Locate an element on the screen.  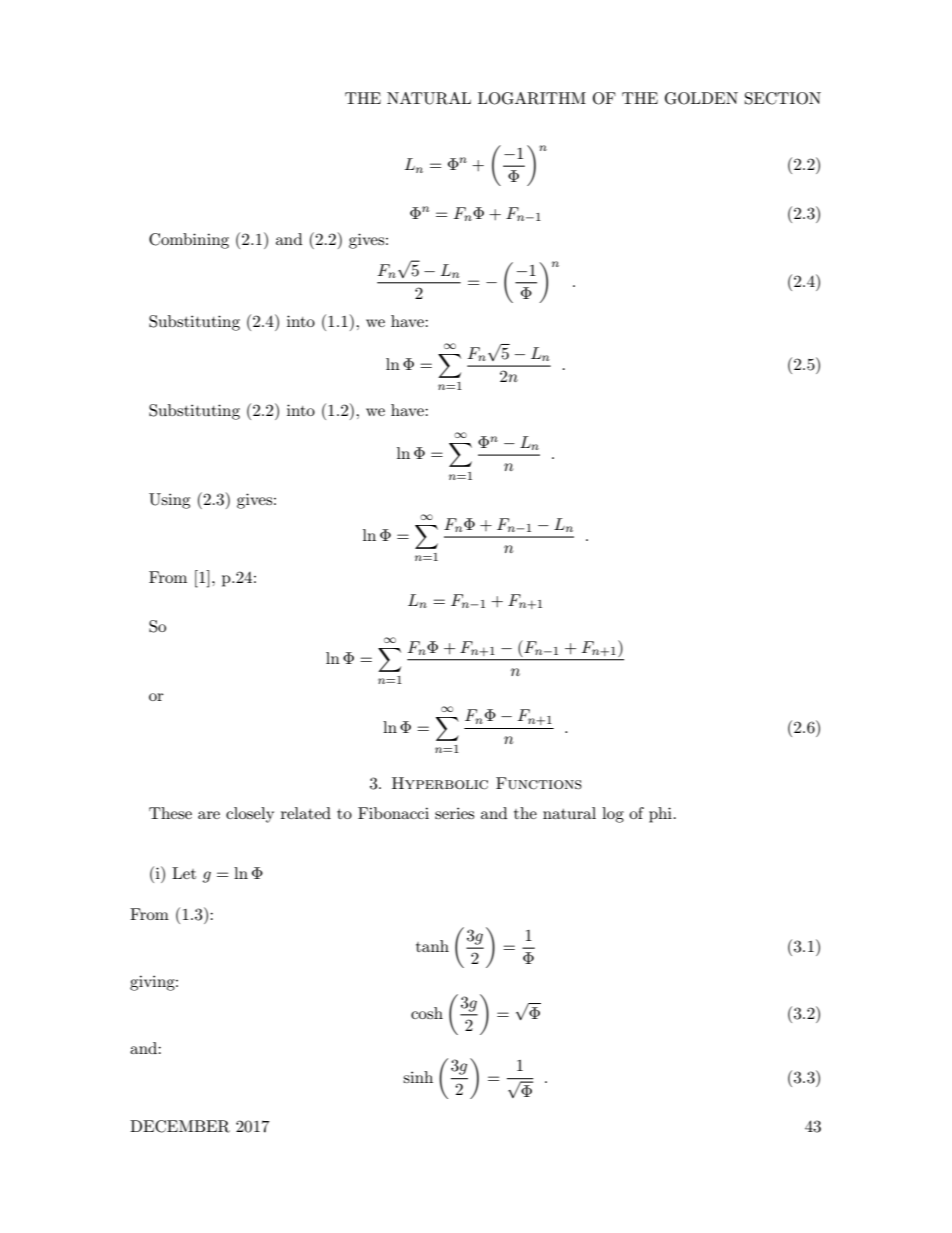
Combining is located at coordinates (189, 241).
